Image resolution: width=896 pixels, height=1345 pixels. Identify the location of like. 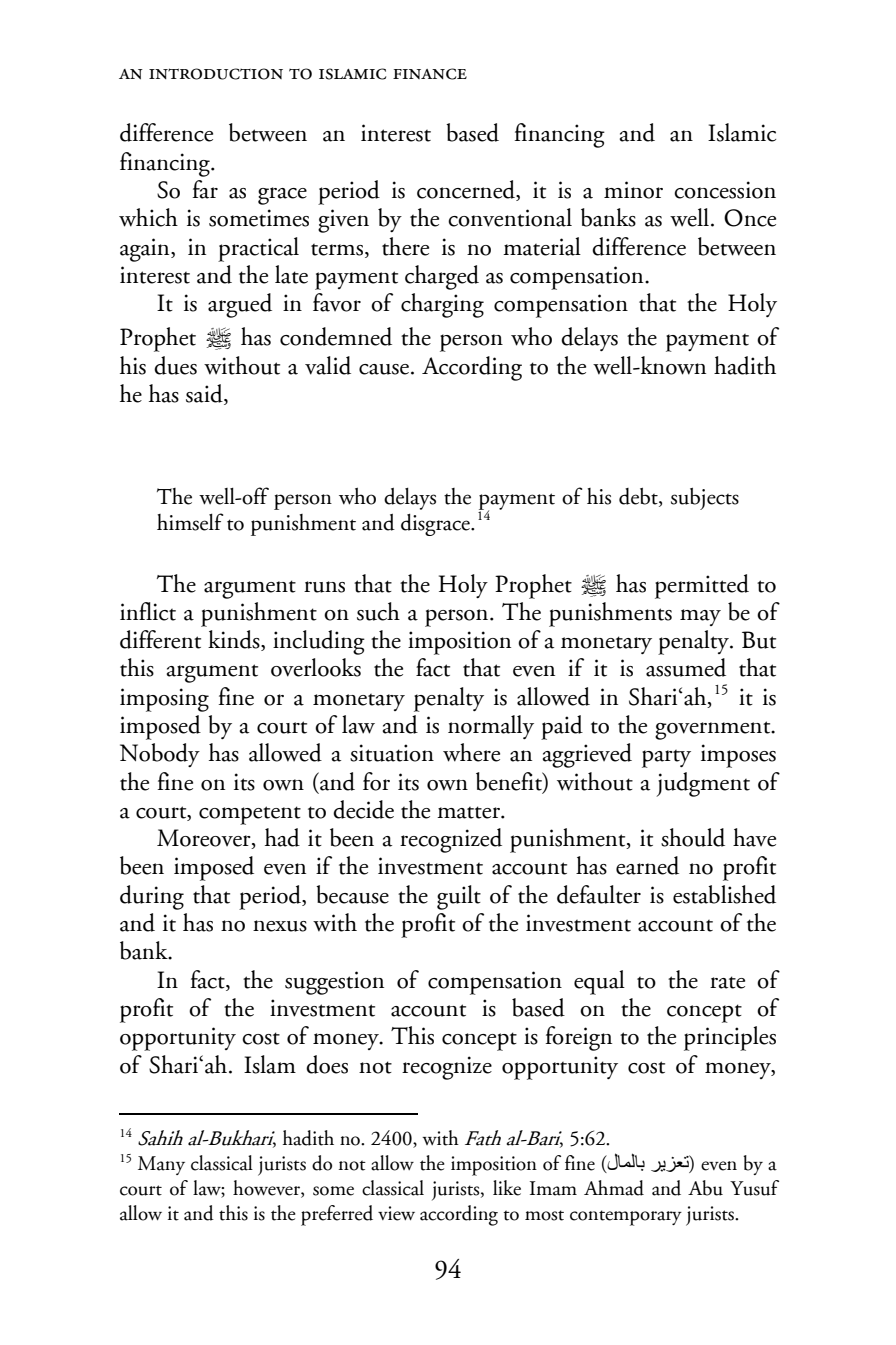
(507, 1188).
